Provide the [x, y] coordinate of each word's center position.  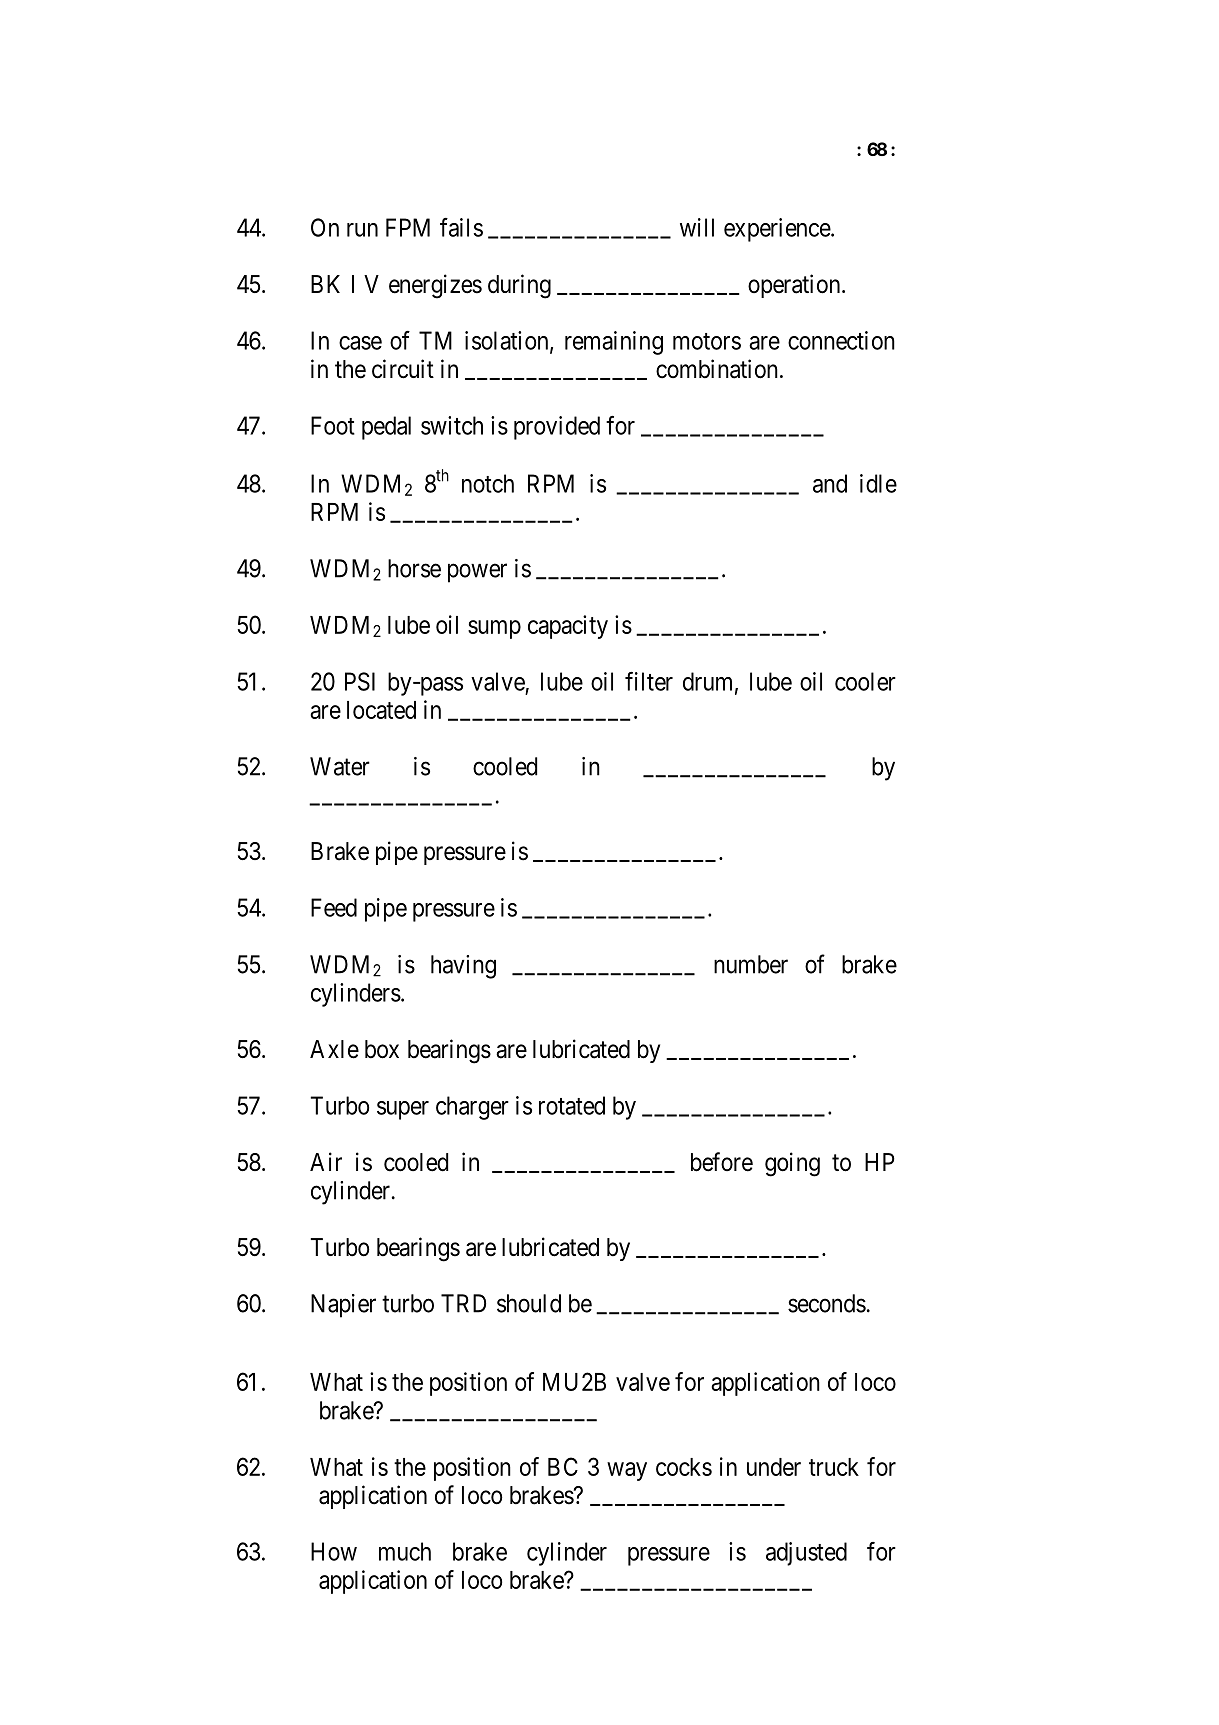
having [463, 967]
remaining [614, 343]
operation [795, 286]
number [751, 964]
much [405, 1551]
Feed [334, 907]
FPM [408, 227]
